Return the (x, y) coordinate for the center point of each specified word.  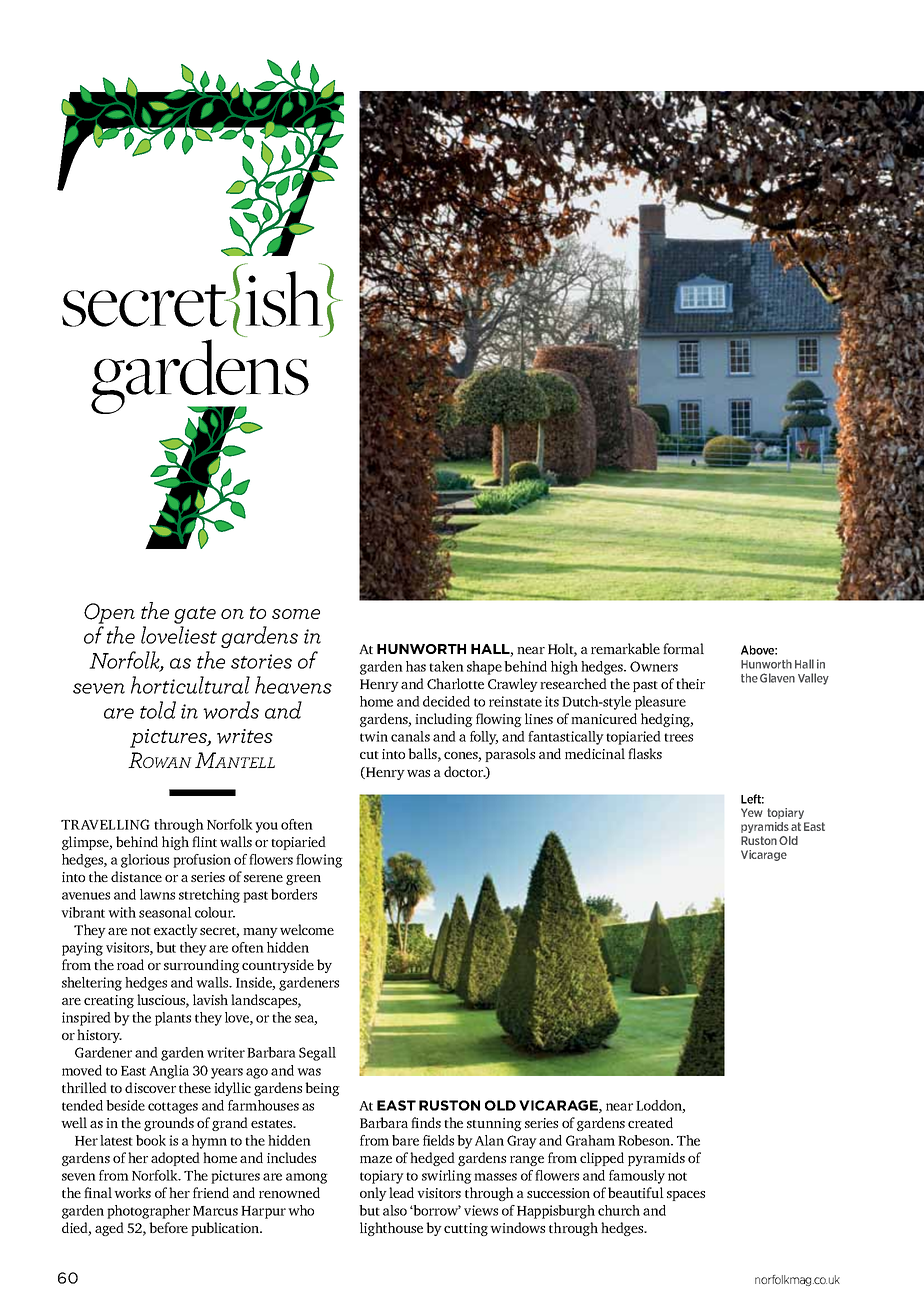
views (481, 1210)
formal (683, 648)
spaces (686, 1196)
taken (446, 666)
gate (195, 615)
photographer (148, 1212)
